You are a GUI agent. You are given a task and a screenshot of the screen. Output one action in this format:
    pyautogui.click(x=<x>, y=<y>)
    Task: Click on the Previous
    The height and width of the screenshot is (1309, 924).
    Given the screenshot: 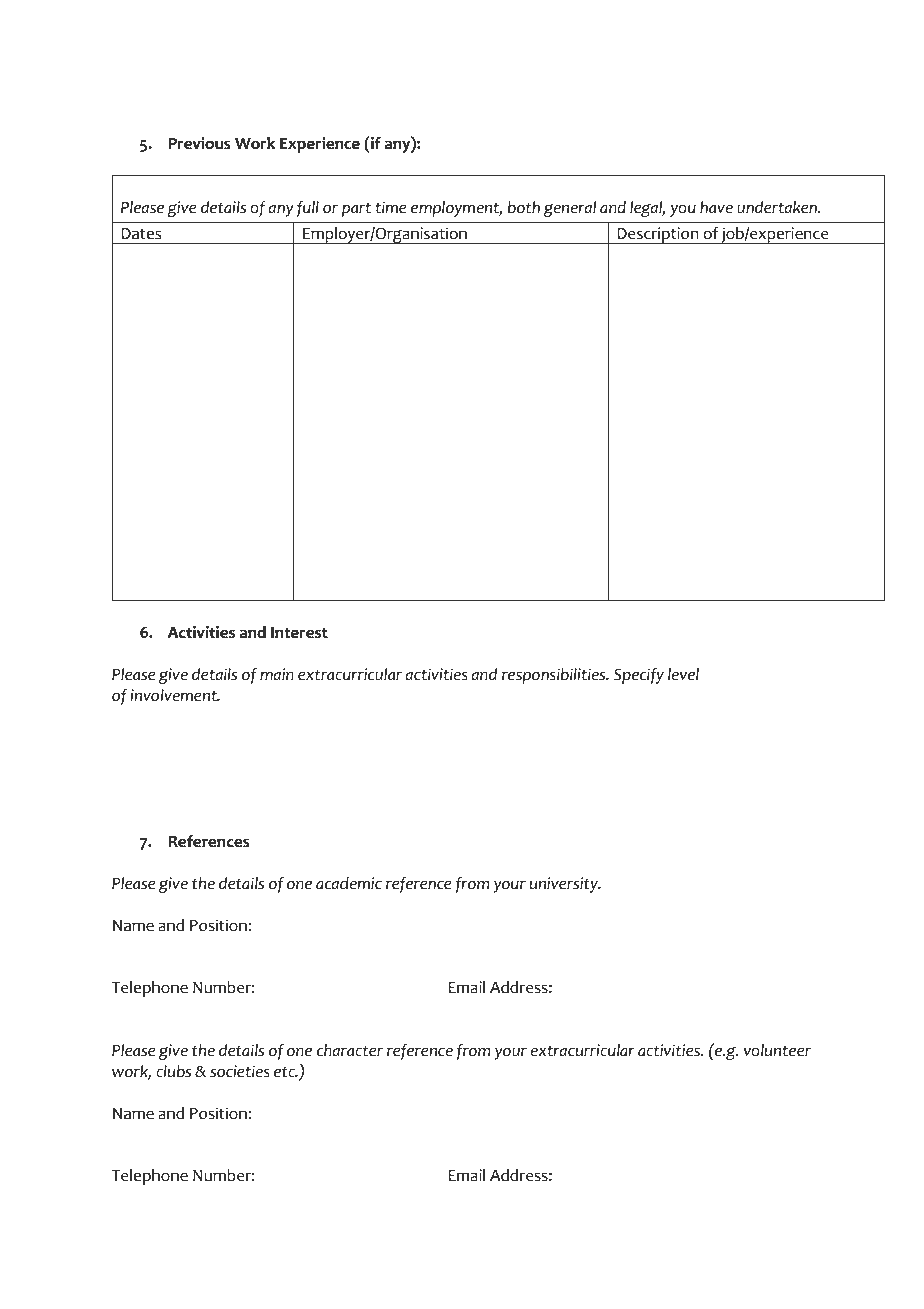 What is the action you would take?
    pyautogui.click(x=199, y=143)
